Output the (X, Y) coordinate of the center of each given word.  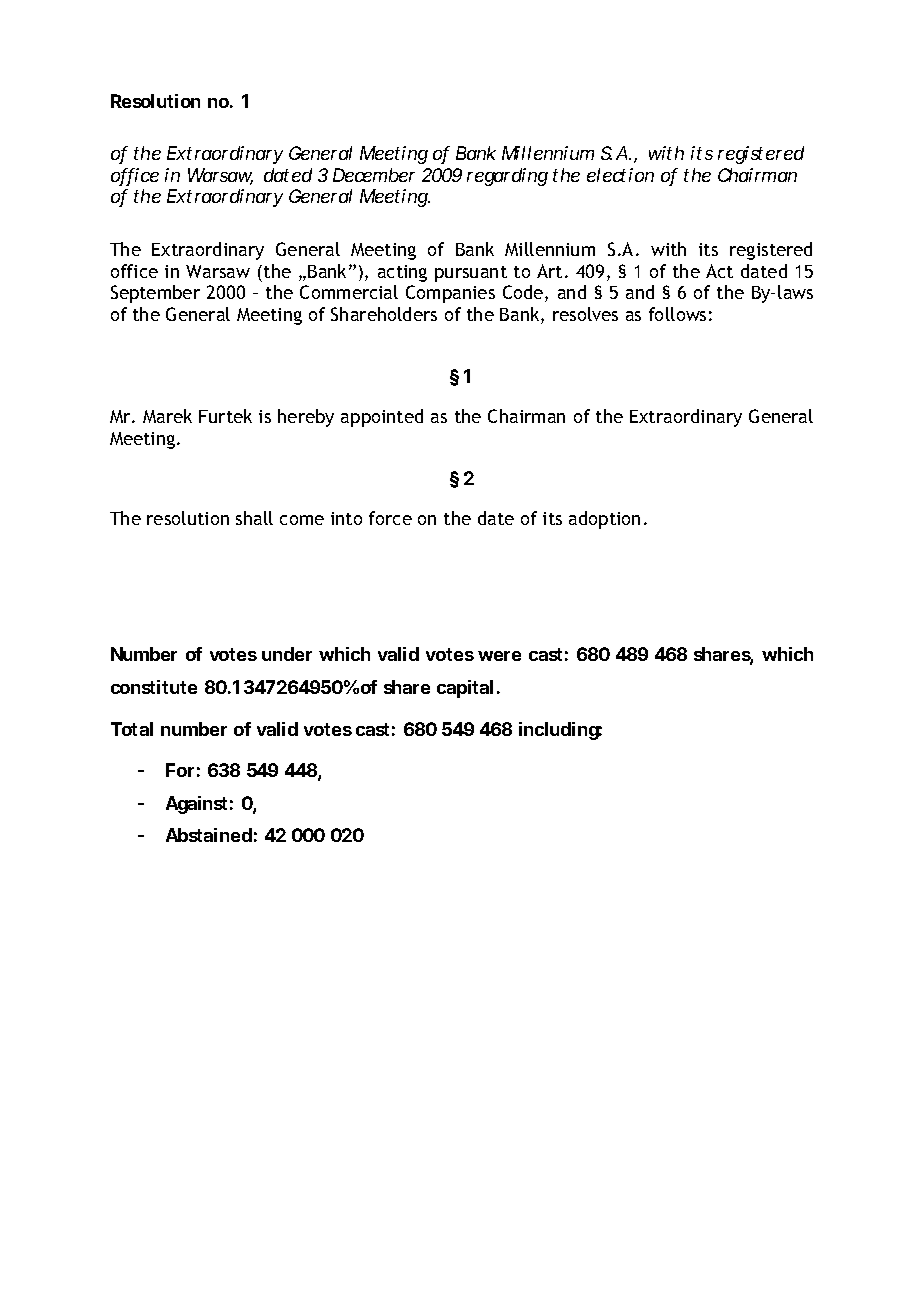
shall (254, 518)
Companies (450, 294)
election (620, 175)
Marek (167, 416)
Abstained (209, 835)
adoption (604, 520)
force (390, 518)
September (155, 294)
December (374, 175)
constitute (154, 687)
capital (465, 689)
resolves (585, 314)
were (499, 656)
